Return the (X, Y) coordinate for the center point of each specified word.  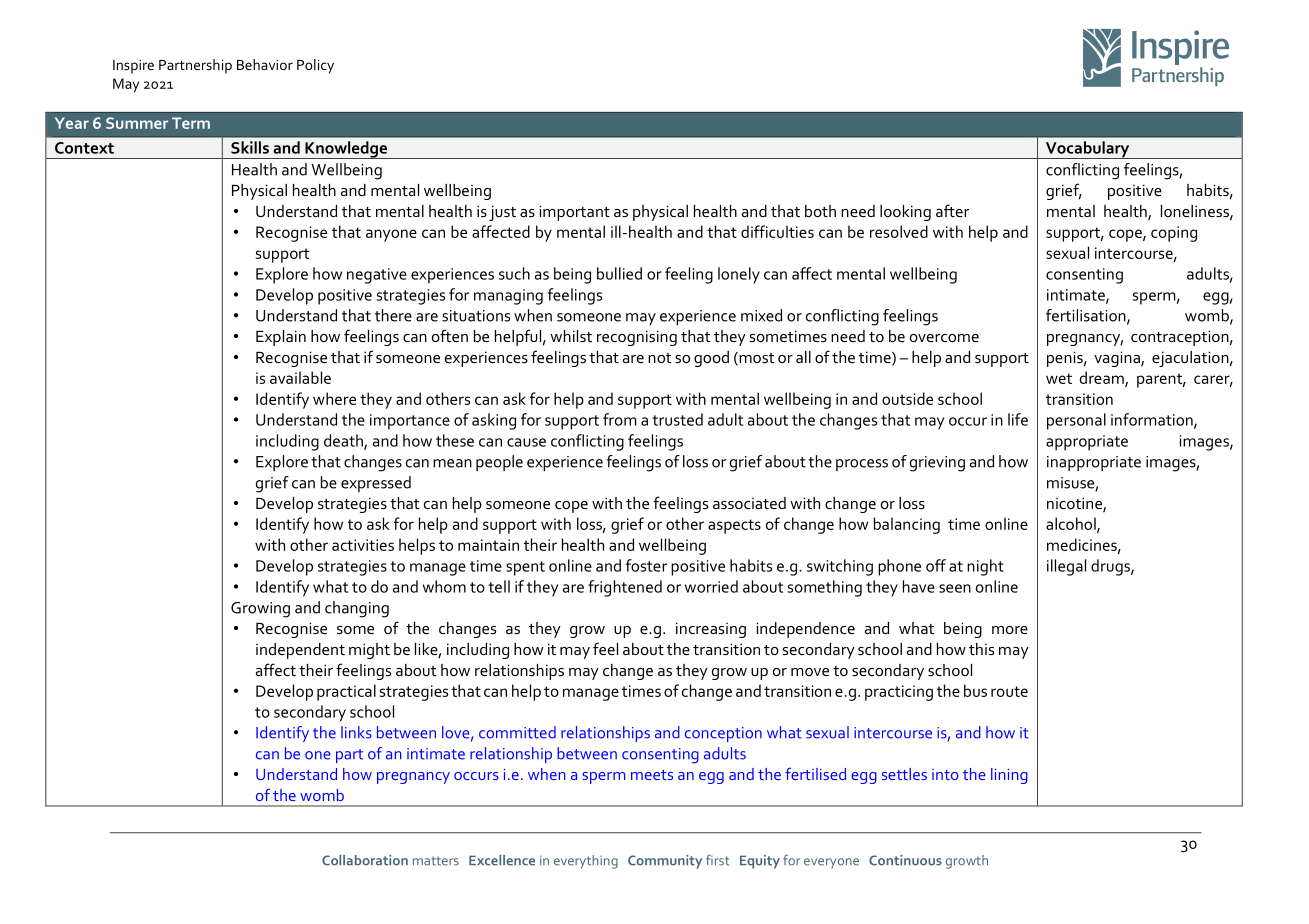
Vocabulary (1087, 150)
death (344, 441)
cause (526, 442)
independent (300, 651)
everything (586, 862)
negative (377, 276)
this (981, 649)
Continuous (905, 860)
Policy (315, 66)
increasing (711, 630)
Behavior (265, 64)
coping (1174, 234)
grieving (937, 464)
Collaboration (365, 860)
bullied (619, 273)
